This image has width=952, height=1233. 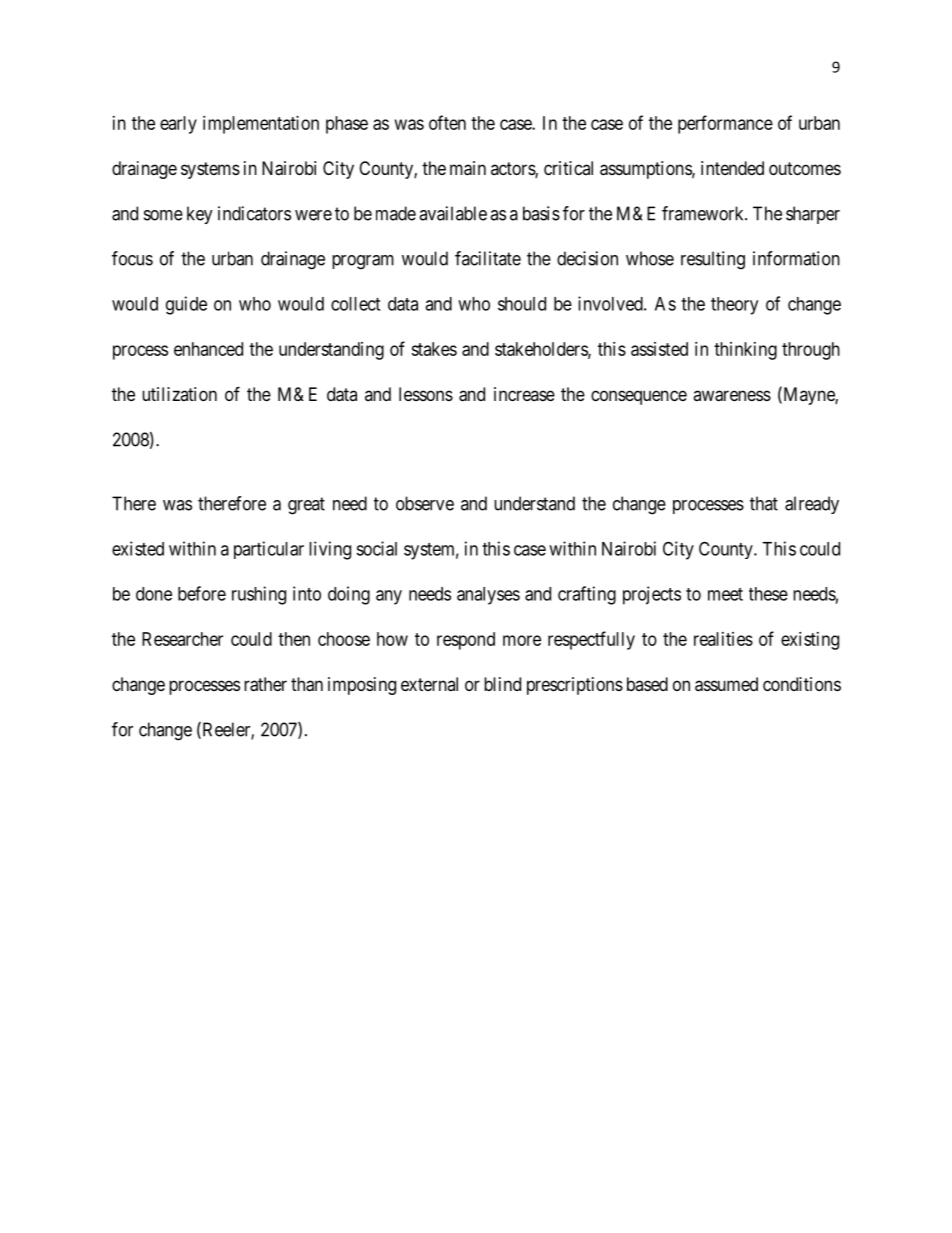 What do you see at coordinates (200, 215) in the image?
I see `key` at bounding box center [200, 215].
